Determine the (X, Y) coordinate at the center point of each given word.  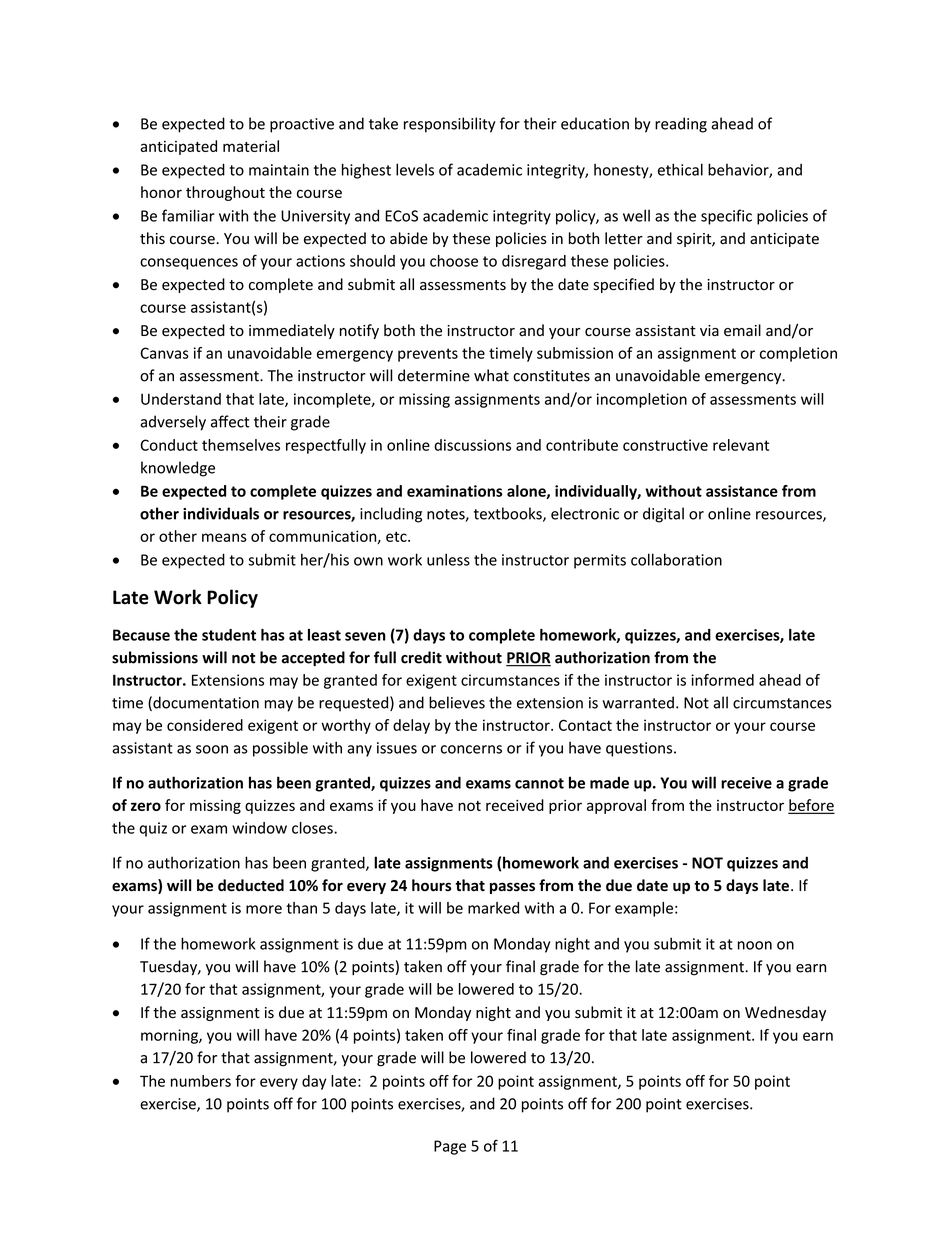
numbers (201, 1081)
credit (421, 657)
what (491, 375)
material (251, 146)
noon (755, 945)
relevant (741, 445)
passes (512, 888)
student (229, 635)
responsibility (450, 125)
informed (722, 680)
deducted (251, 885)
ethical (680, 169)
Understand (181, 399)
